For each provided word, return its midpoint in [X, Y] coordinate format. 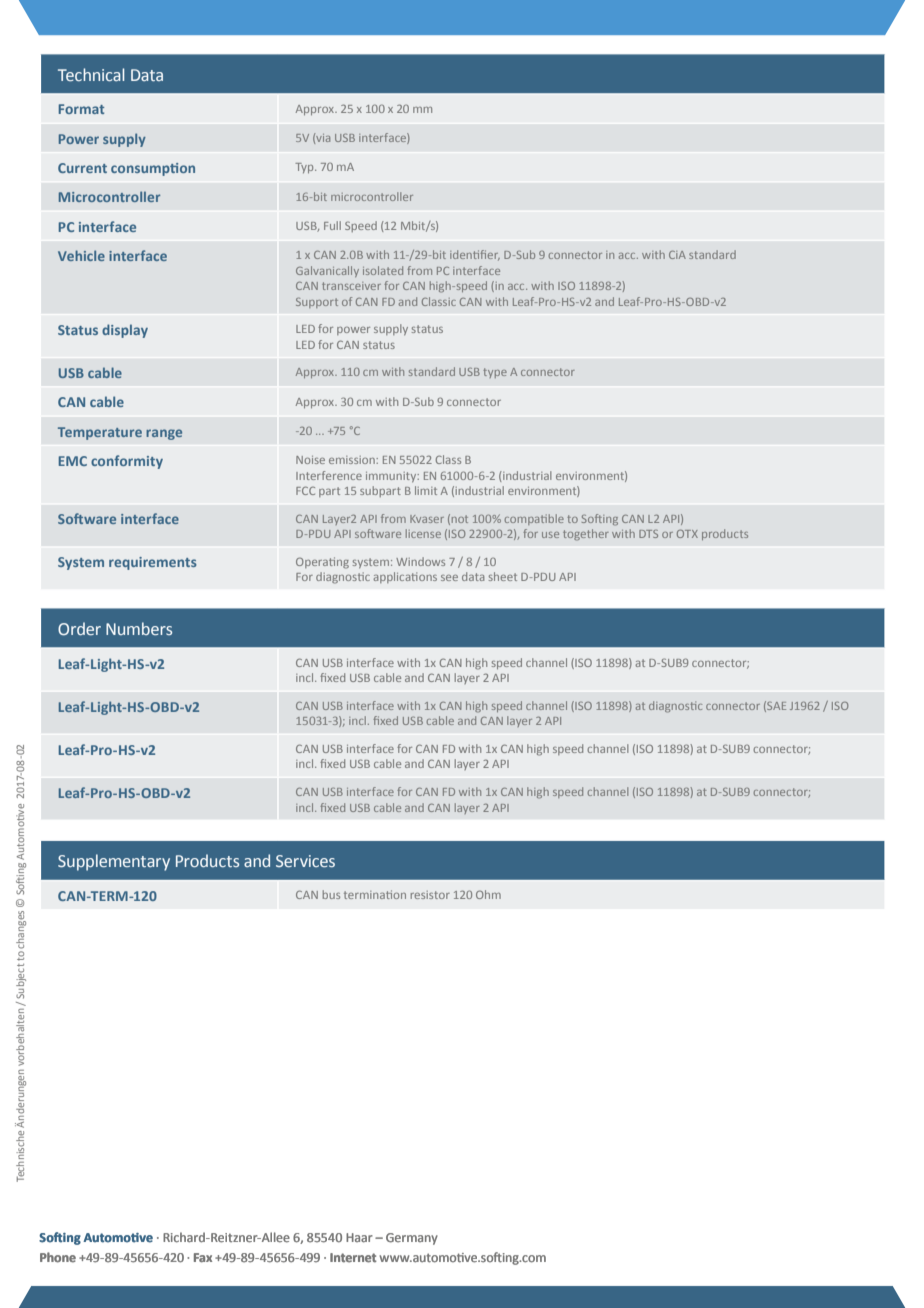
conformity [127, 462]
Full [332, 225]
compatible [534, 519]
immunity [392, 477]
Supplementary [114, 862]
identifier [475, 255]
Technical [91, 74]
